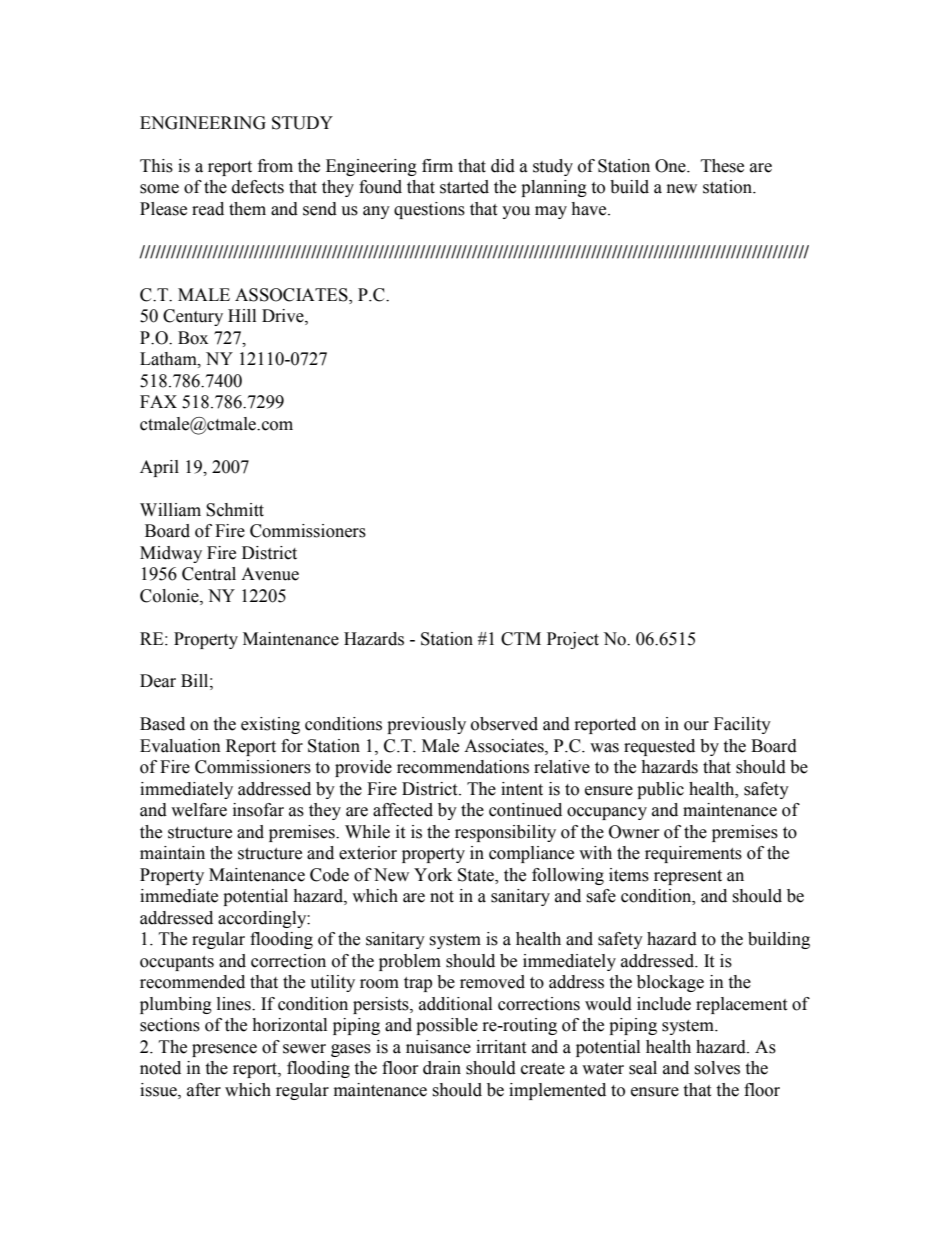 This page has width=952, height=1233. Describe the element at coordinates (722, 166) in the page. I see `These` at that location.
